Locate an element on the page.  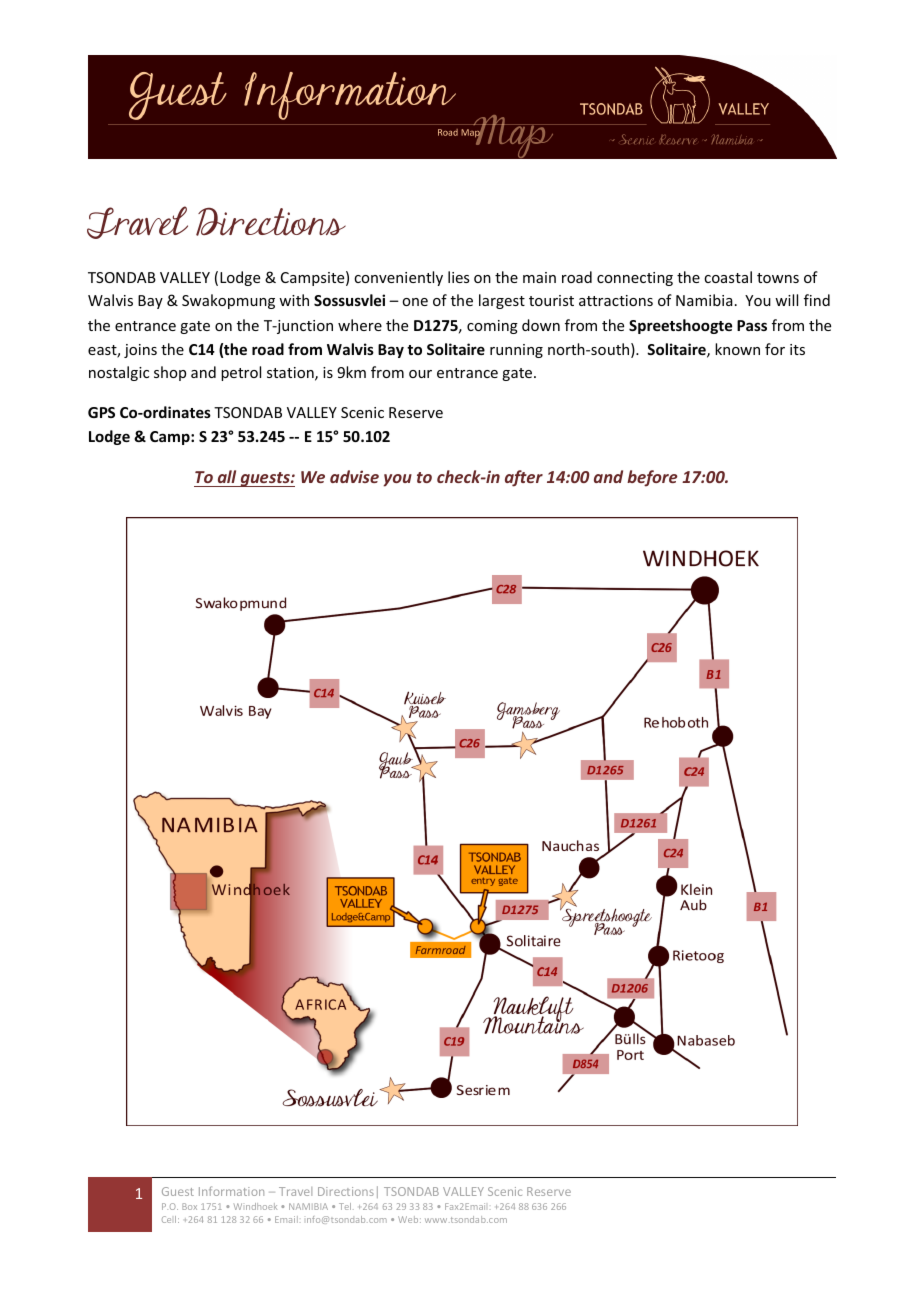
joins is located at coordinates (140, 351).
